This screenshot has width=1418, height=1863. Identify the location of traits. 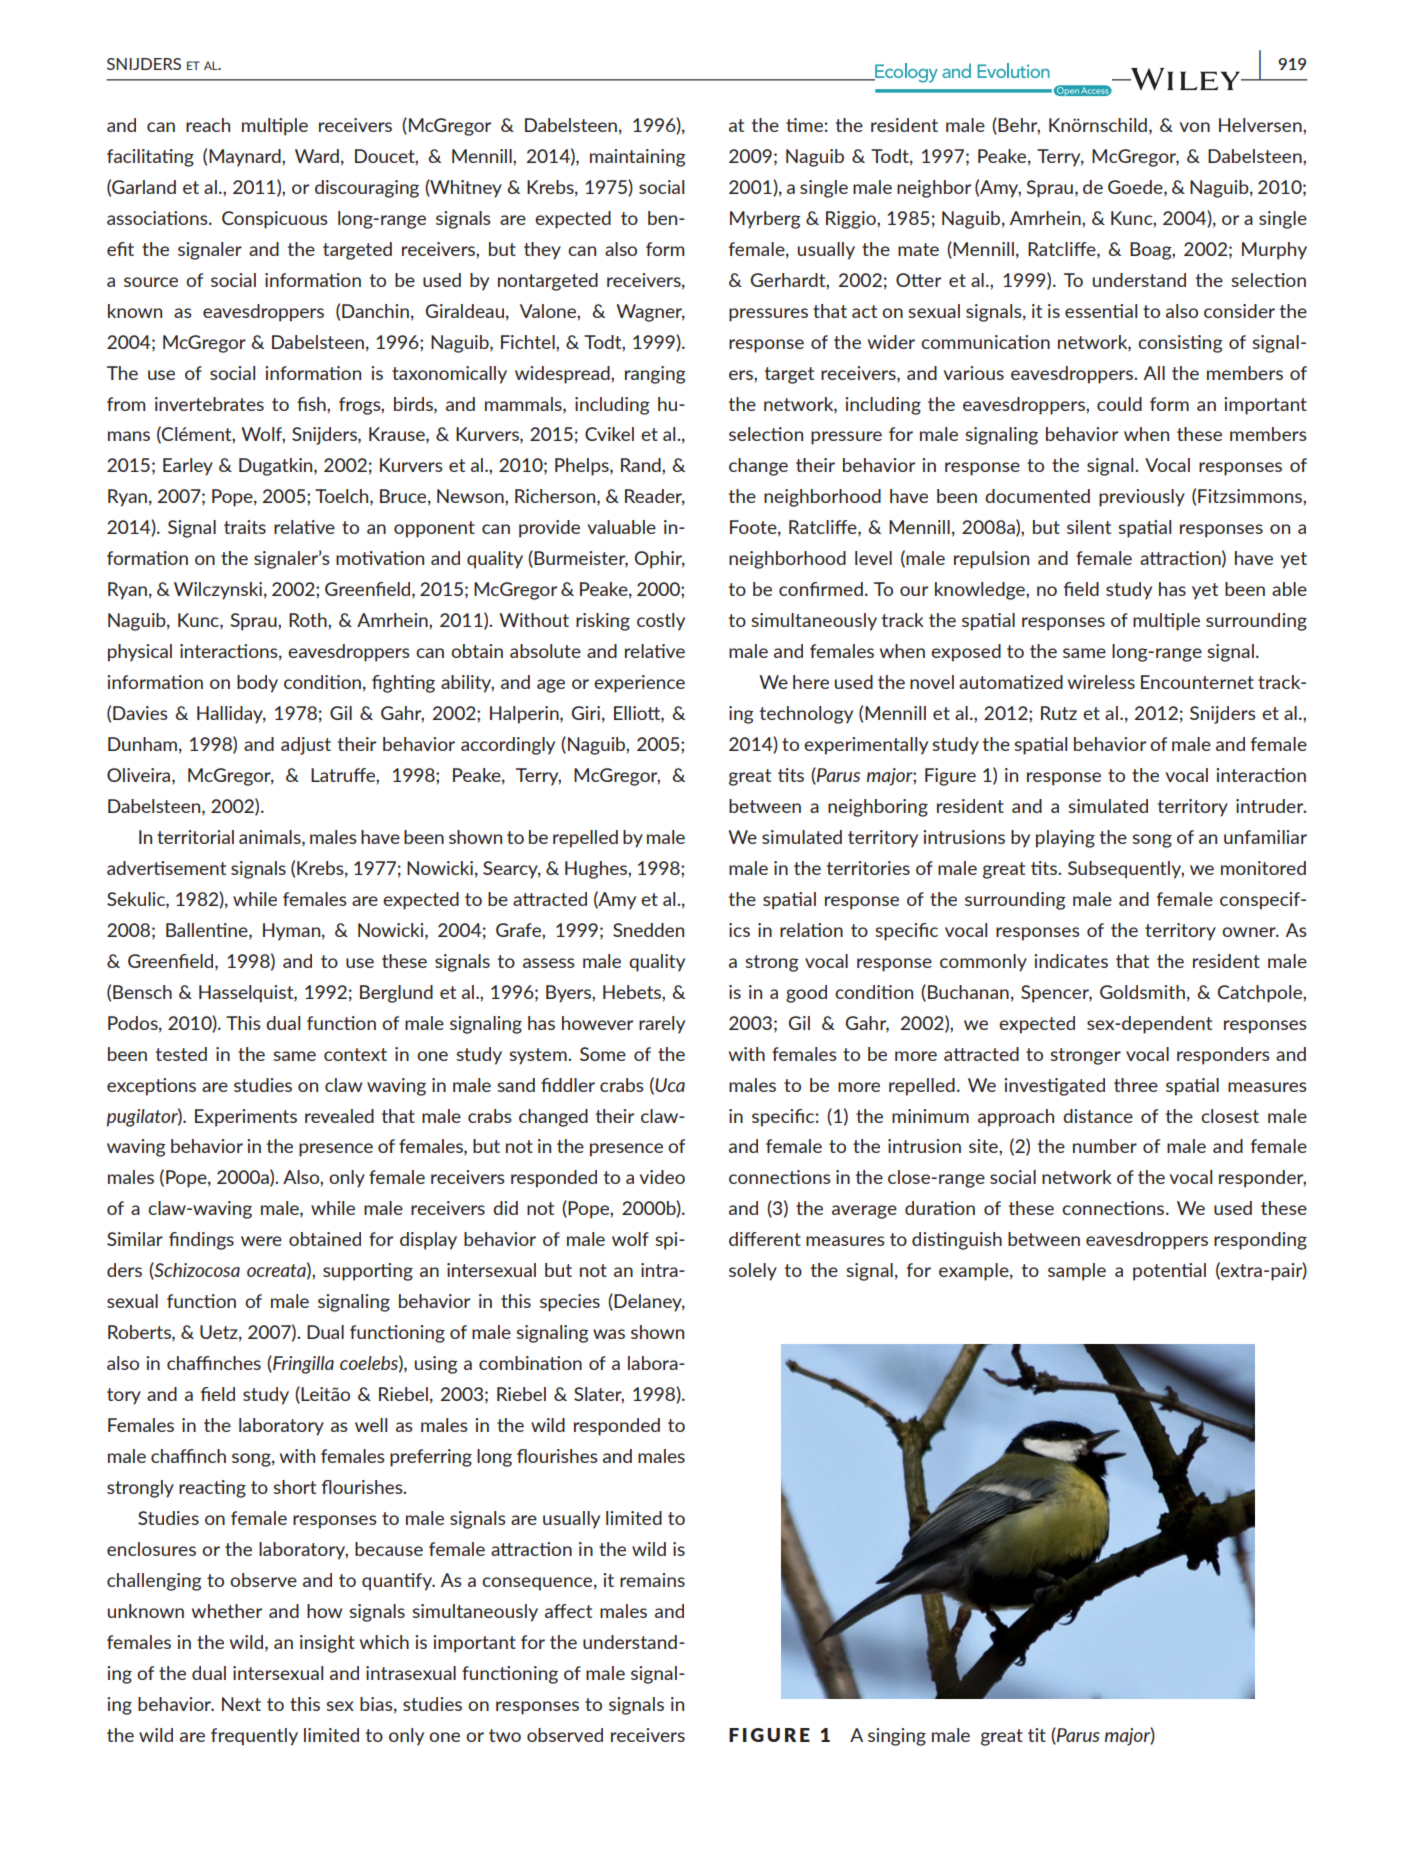
(245, 527).
